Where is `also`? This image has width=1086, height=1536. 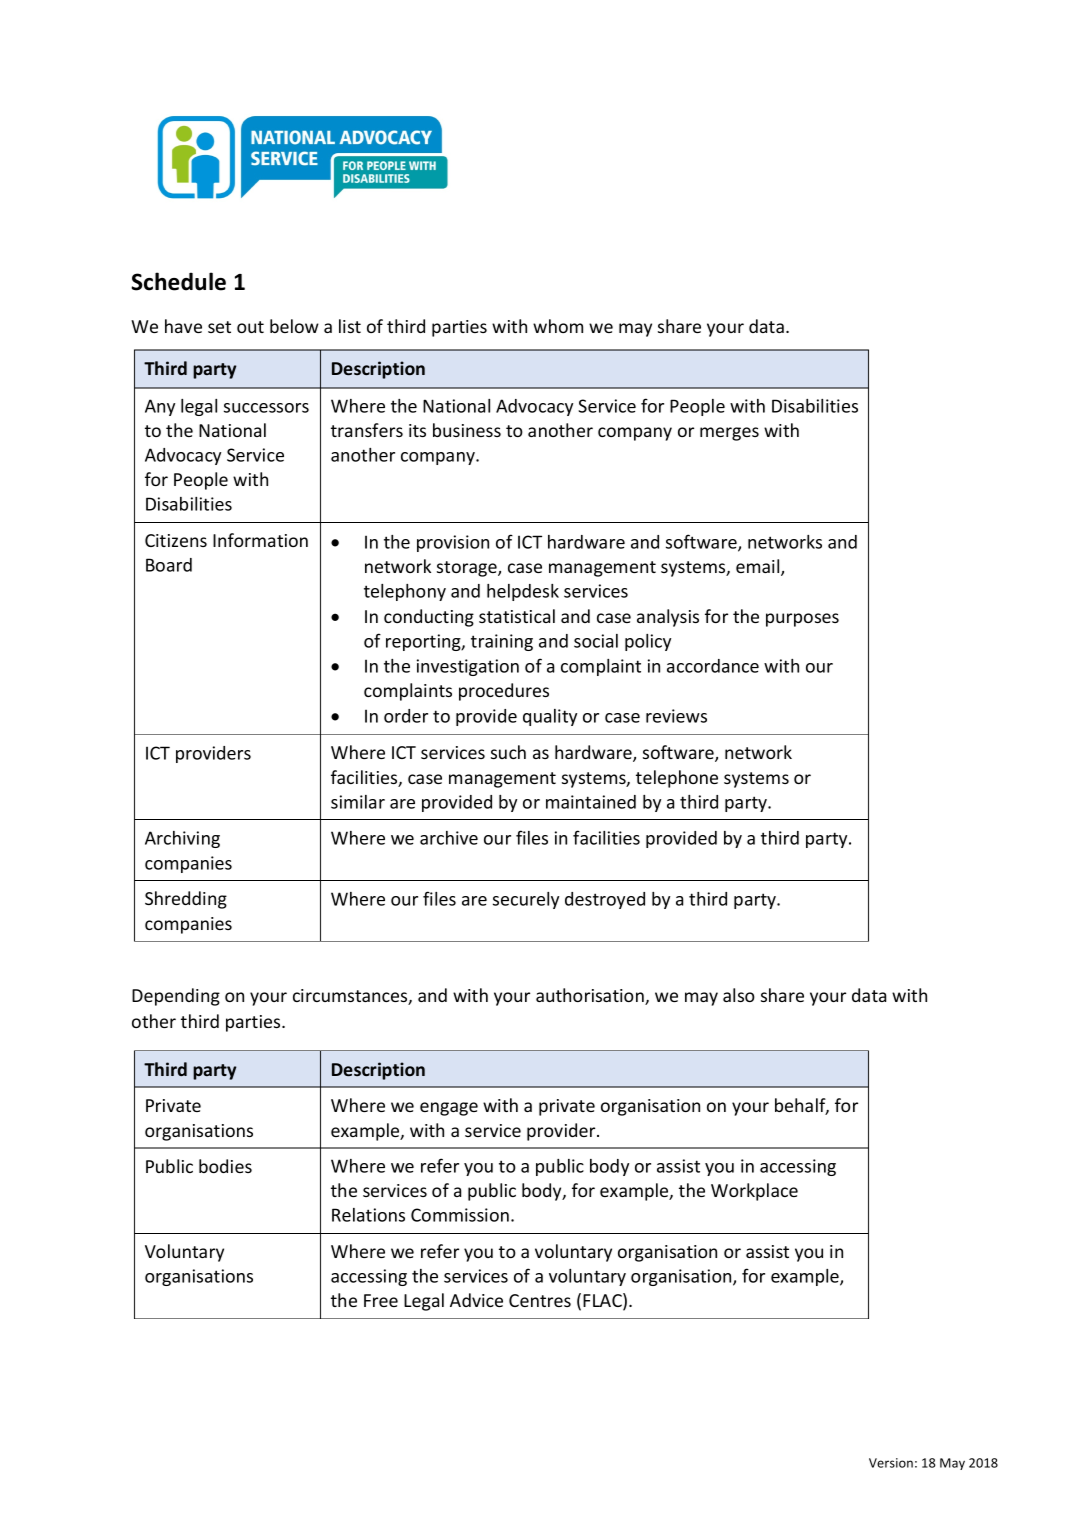 also is located at coordinates (739, 995).
